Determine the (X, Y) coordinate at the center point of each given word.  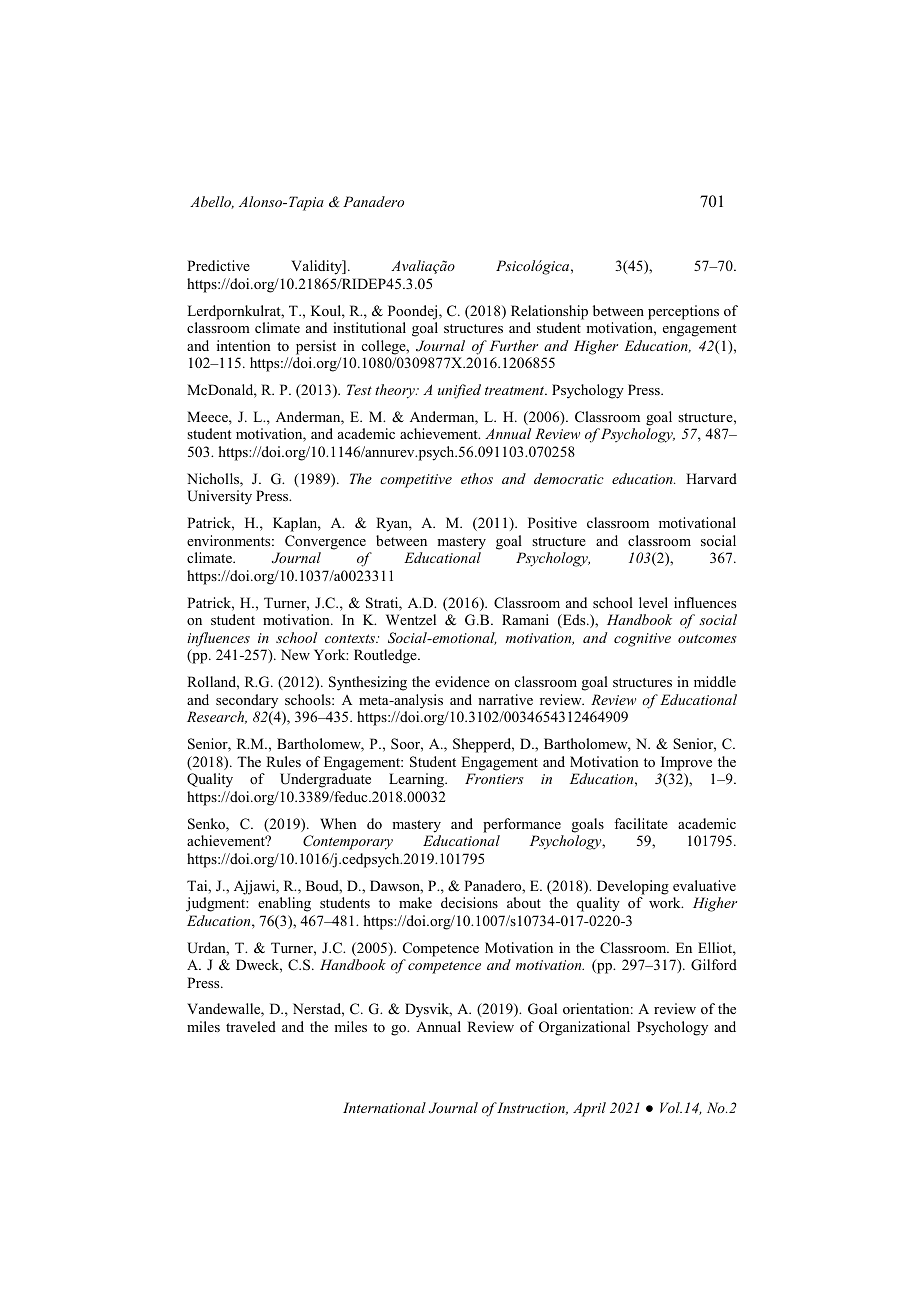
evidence (462, 681)
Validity (317, 267)
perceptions (683, 312)
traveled (251, 1026)
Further (514, 345)
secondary (247, 701)
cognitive (642, 640)
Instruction (532, 1108)
